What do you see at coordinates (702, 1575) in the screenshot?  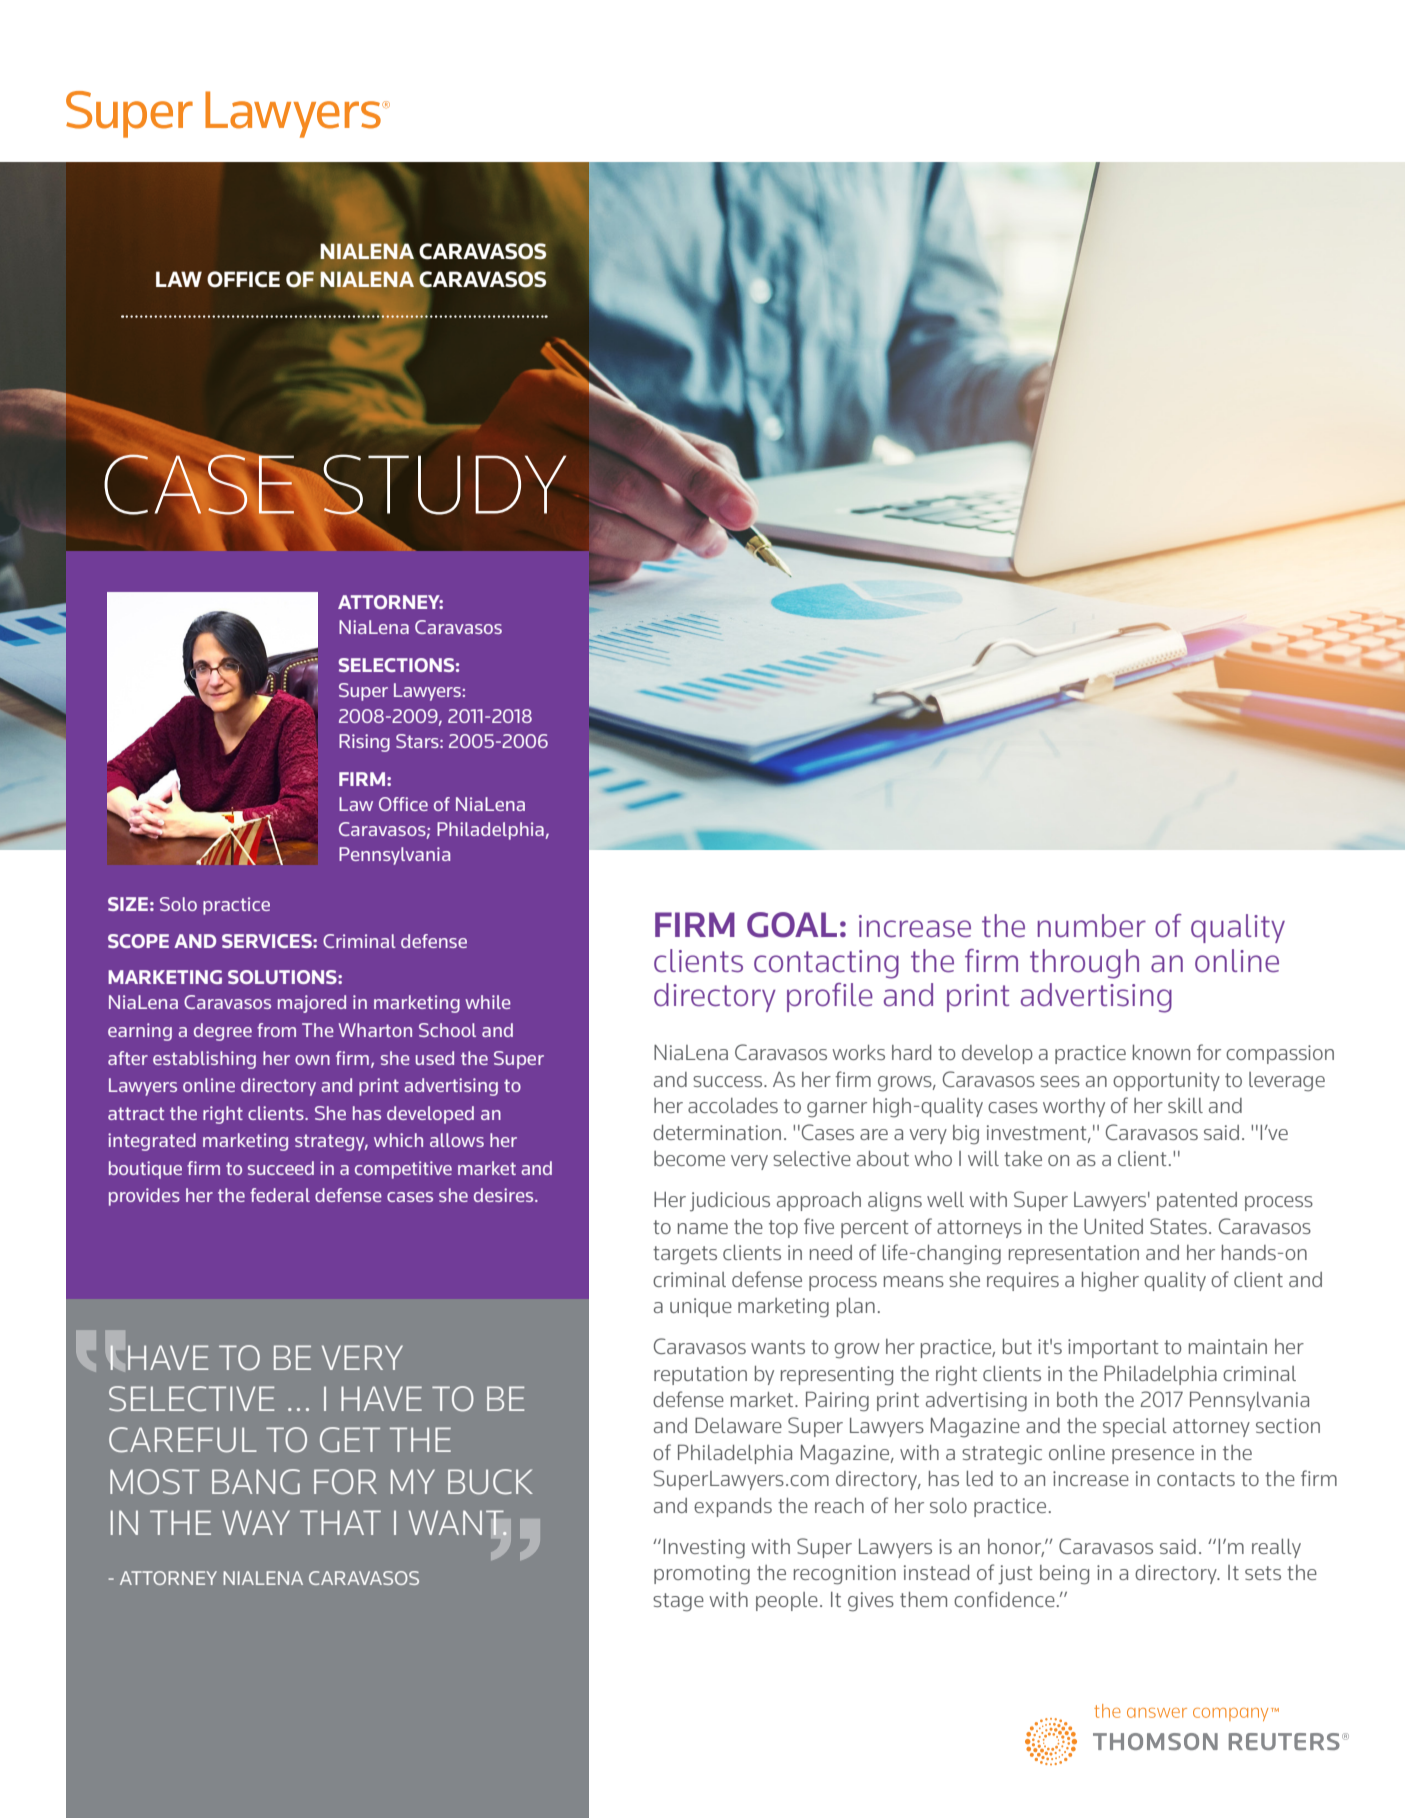 I see `promoting` at bounding box center [702, 1575].
